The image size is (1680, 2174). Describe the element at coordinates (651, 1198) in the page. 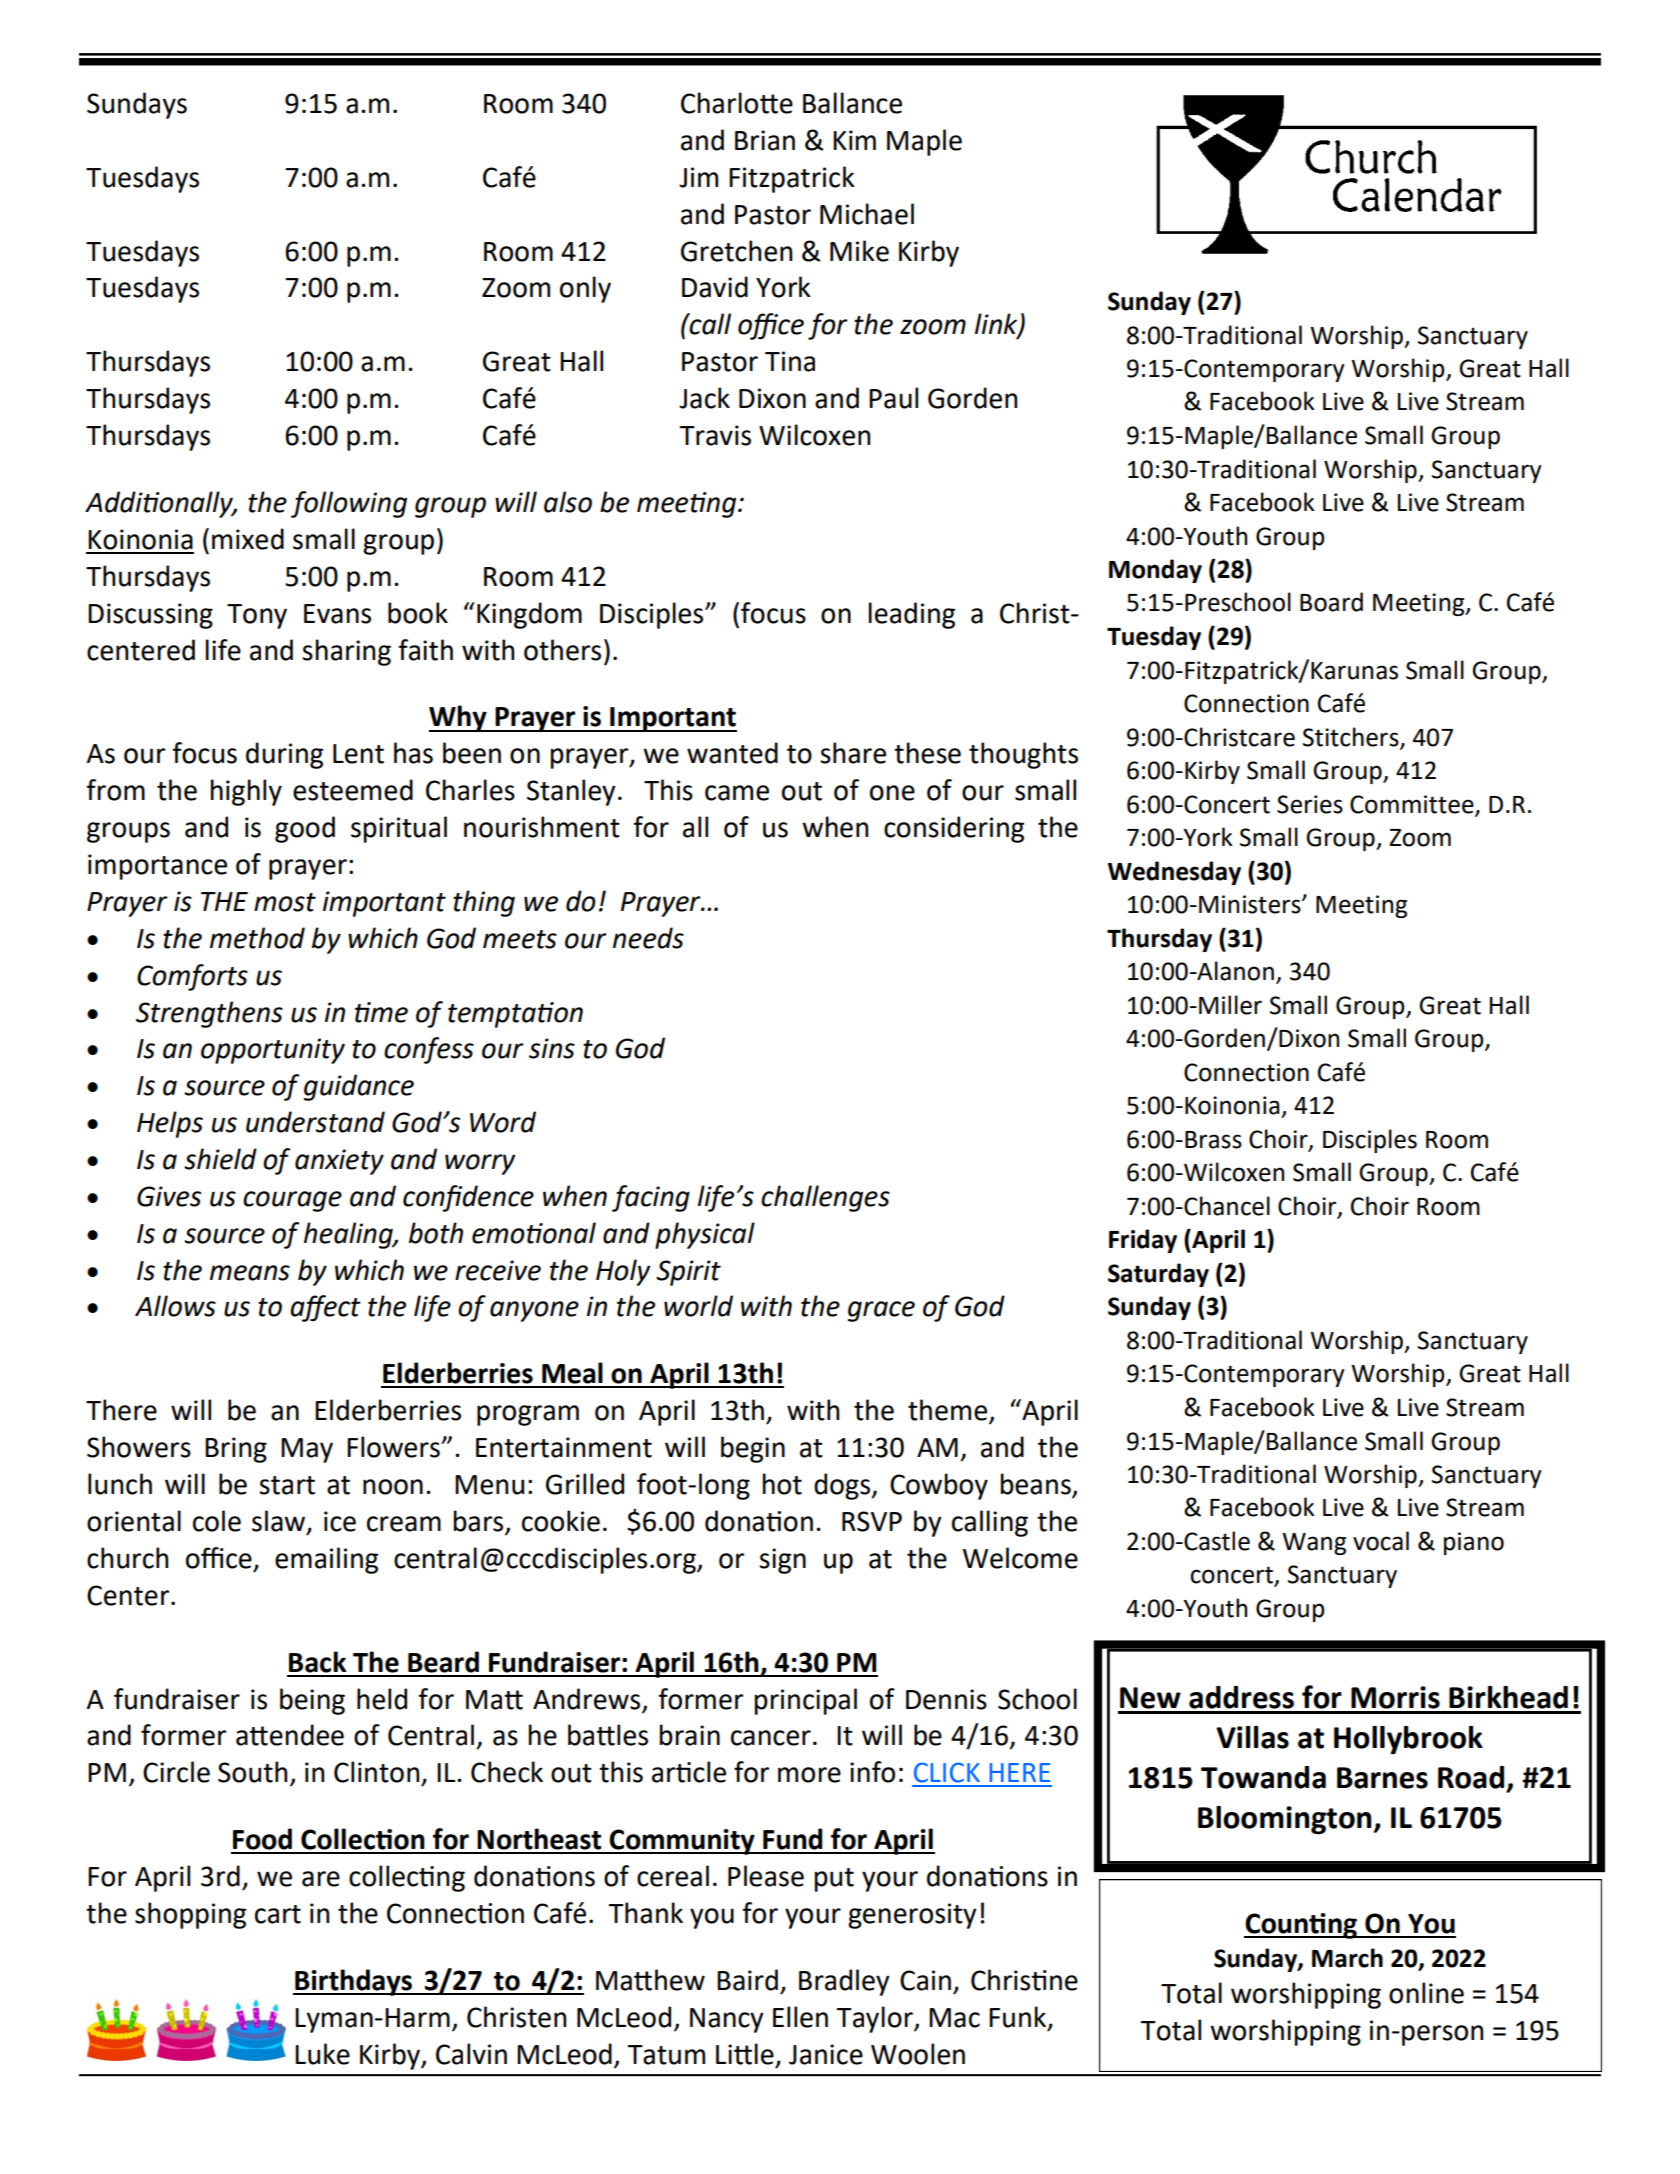

I see `facing` at that location.
